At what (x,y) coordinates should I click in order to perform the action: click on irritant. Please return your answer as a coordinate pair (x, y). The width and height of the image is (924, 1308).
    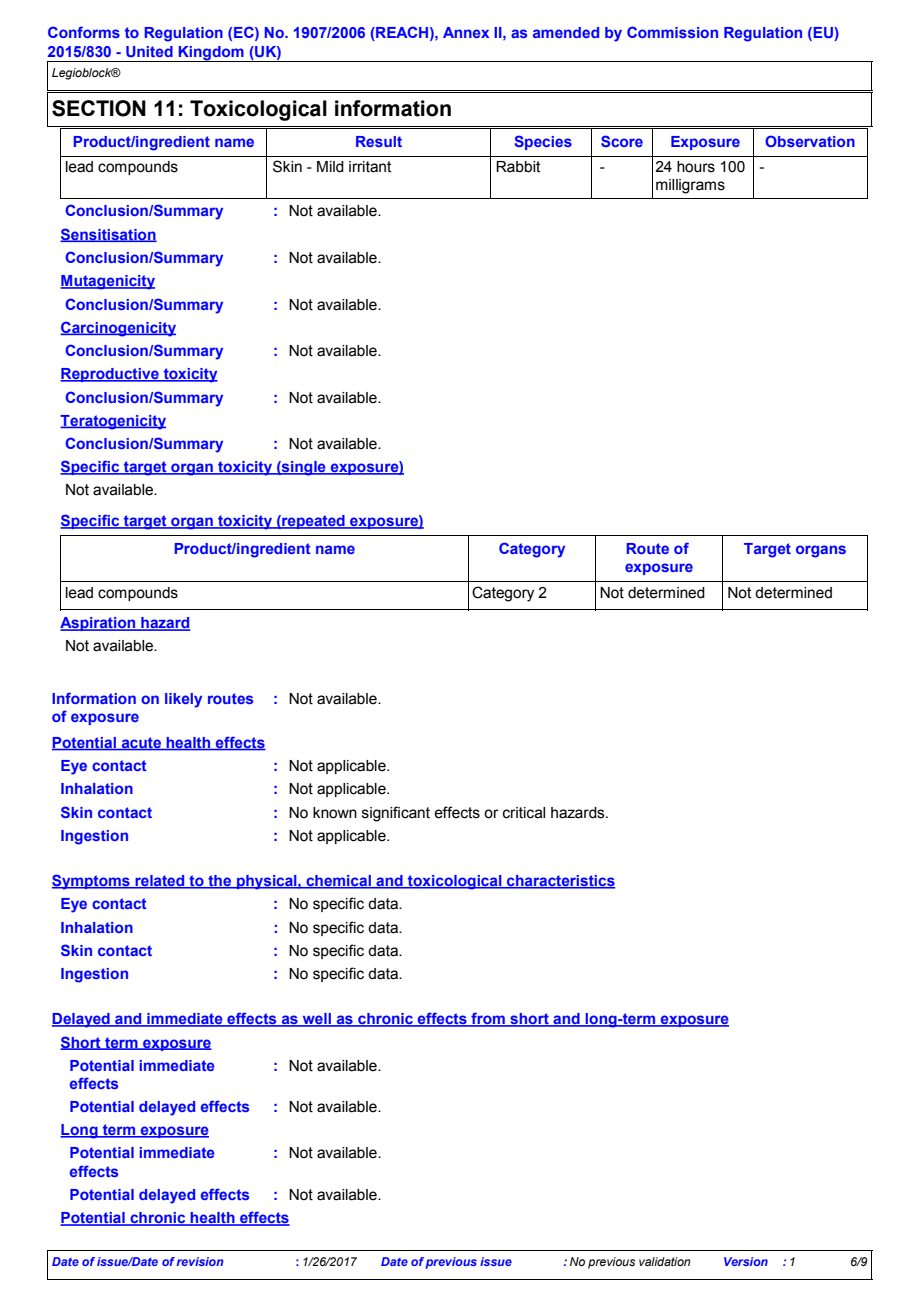
    Looking at the image, I should click on (370, 167).
